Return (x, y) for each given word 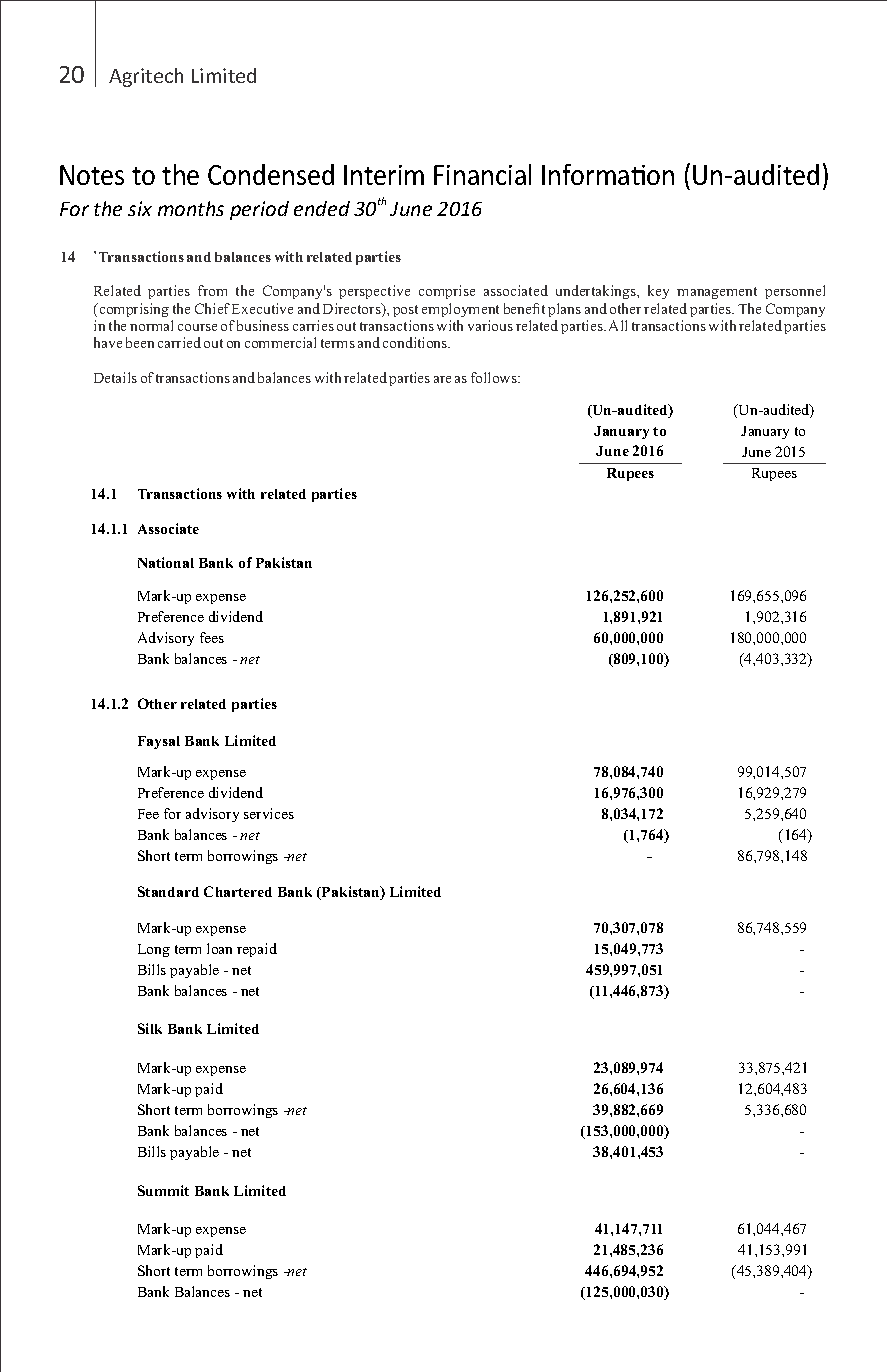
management (717, 293)
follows (495, 377)
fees (212, 637)
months (191, 208)
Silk (150, 1028)
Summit (163, 1190)
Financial (482, 174)
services (269, 813)
